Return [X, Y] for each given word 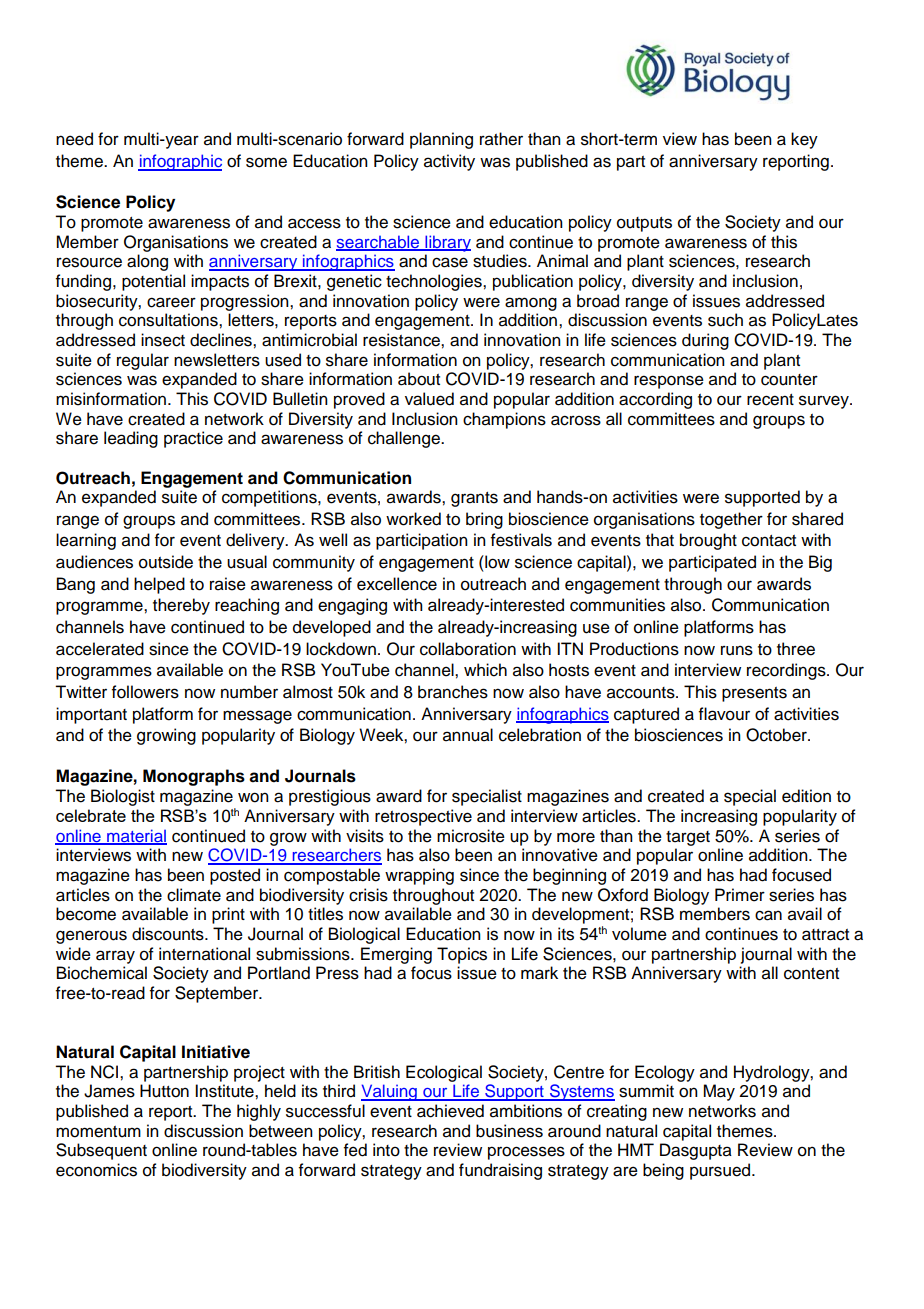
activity [449, 162]
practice [193, 439]
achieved [450, 1111]
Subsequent [101, 1151]
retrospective [423, 817]
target [688, 838]
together [731, 520]
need [74, 139]
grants [474, 499]
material [136, 836]
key [804, 140]
